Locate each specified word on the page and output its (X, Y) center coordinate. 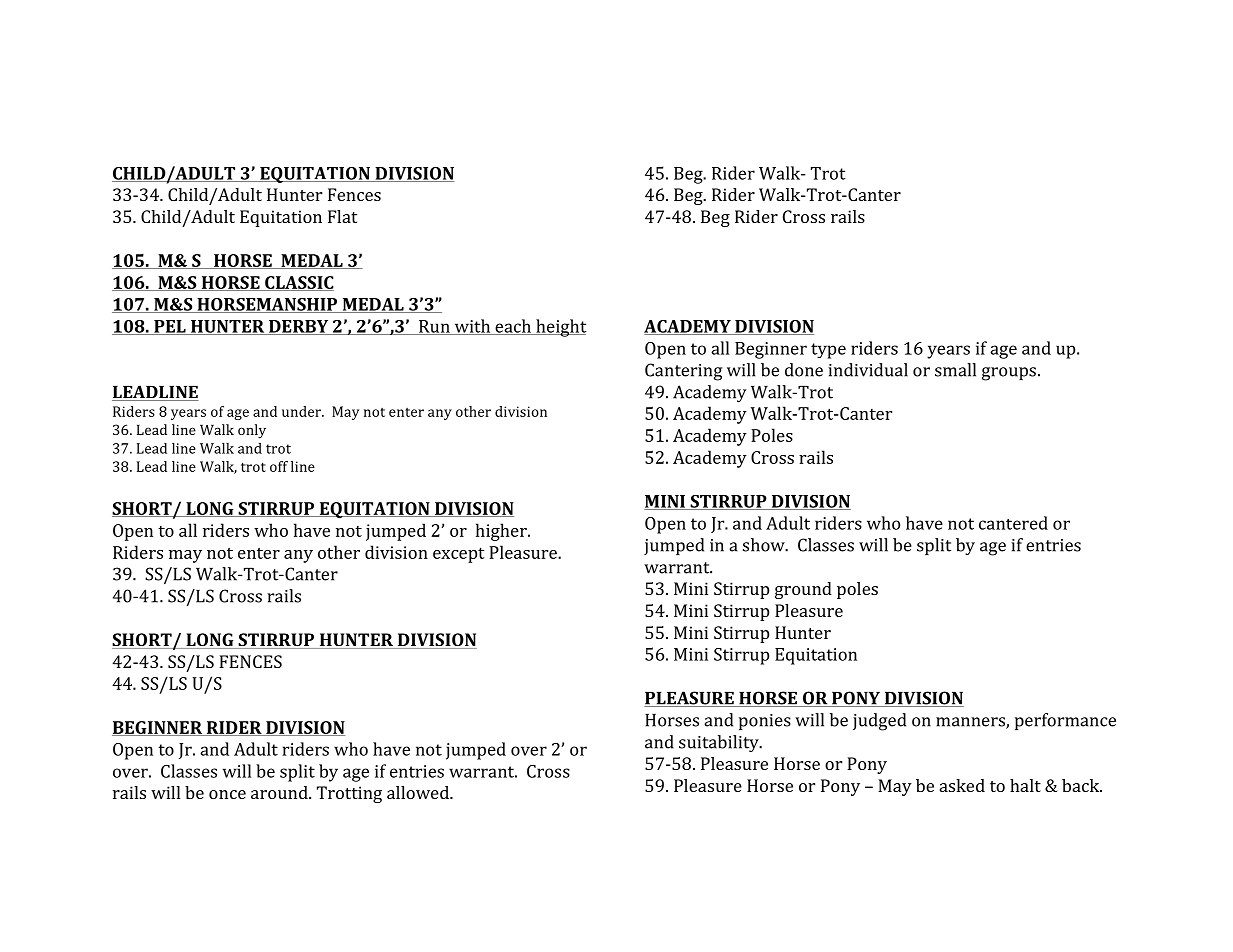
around (280, 792)
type (828, 351)
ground (803, 590)
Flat (342, 216)
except (459, 555)
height (560, 328)
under (302, 411)
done (804, 370)
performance (1065, 721)
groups (1009, 374)
